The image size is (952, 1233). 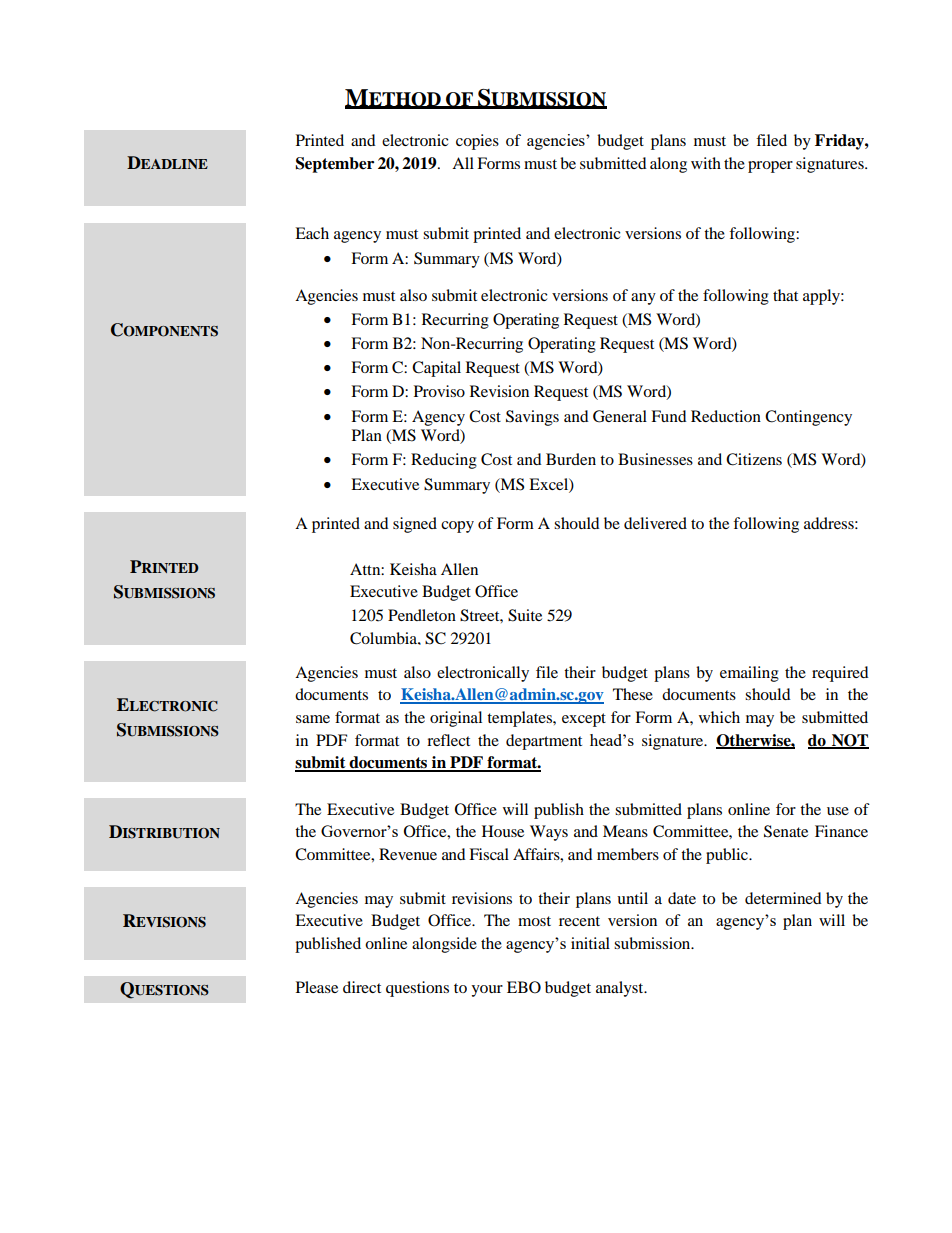 I want to click on initial, so click(x=590, y=943).
